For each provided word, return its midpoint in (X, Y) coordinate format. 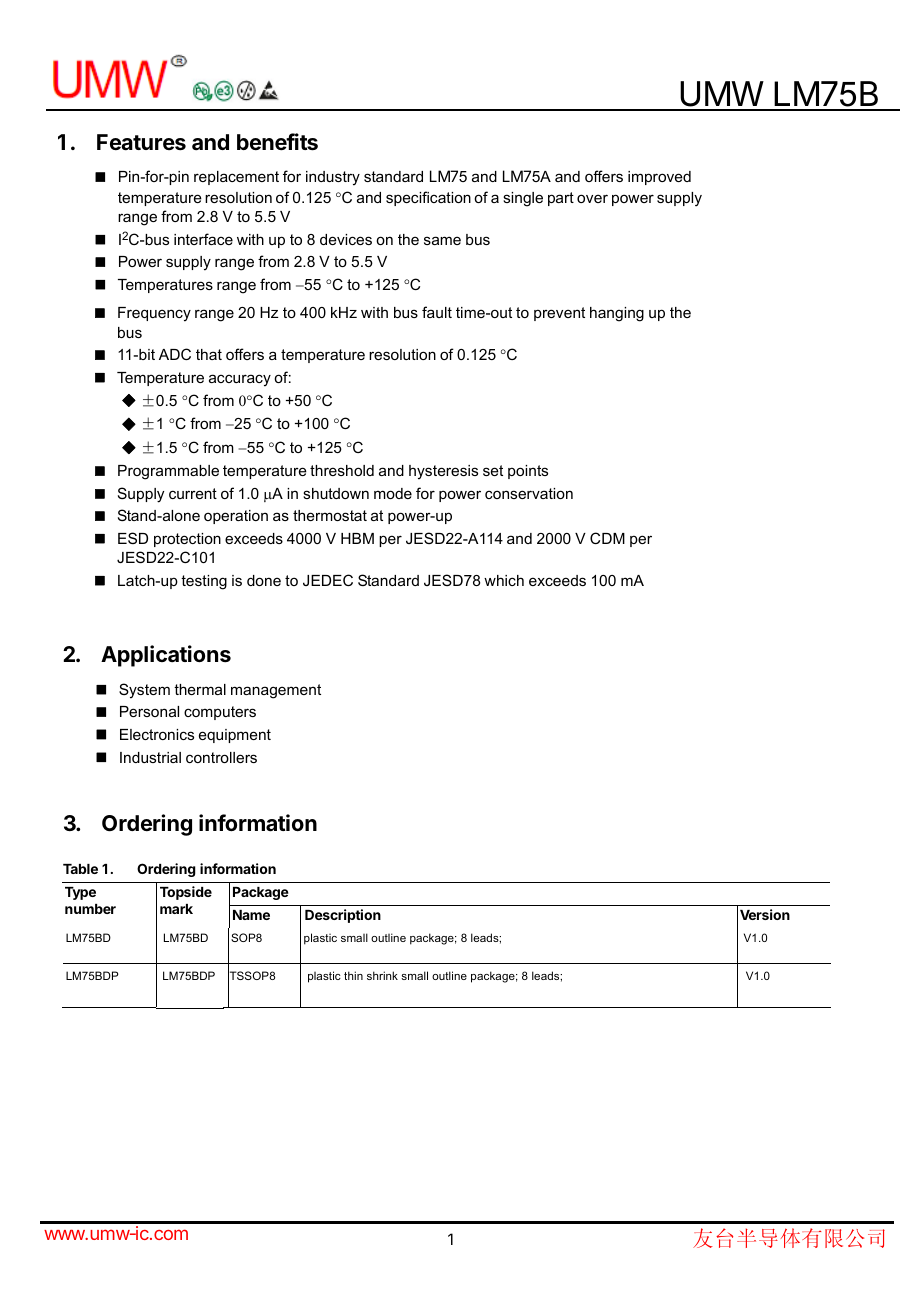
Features (141, 142)
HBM (357, 538)
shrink (382, 975)
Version (765, 914)
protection (187, 540)
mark (176, 909)
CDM (607, 538)
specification (428, 198)
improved (659, 178)
